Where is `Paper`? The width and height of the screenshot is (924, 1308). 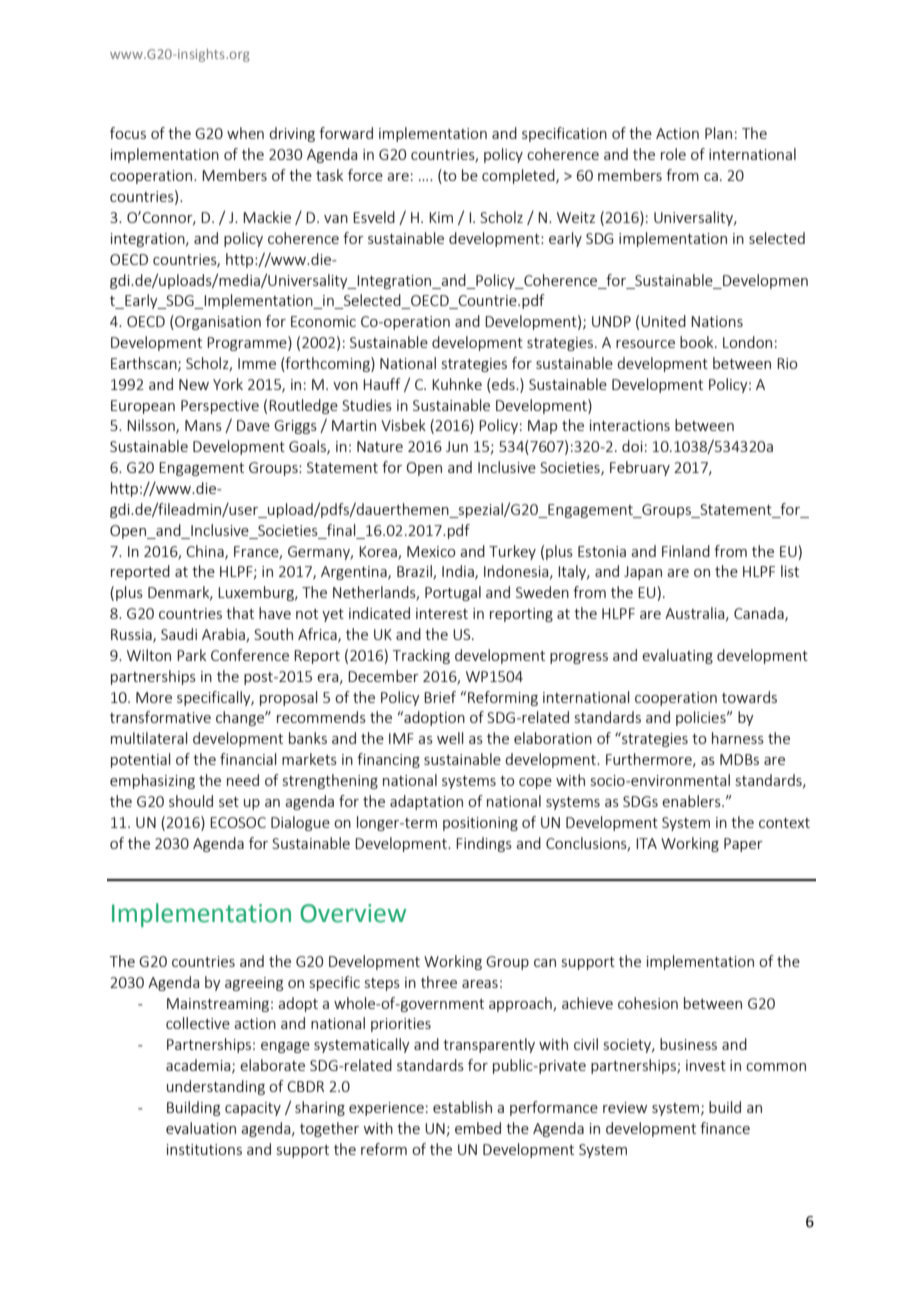 Paper is located at coordinates (743, 845).
